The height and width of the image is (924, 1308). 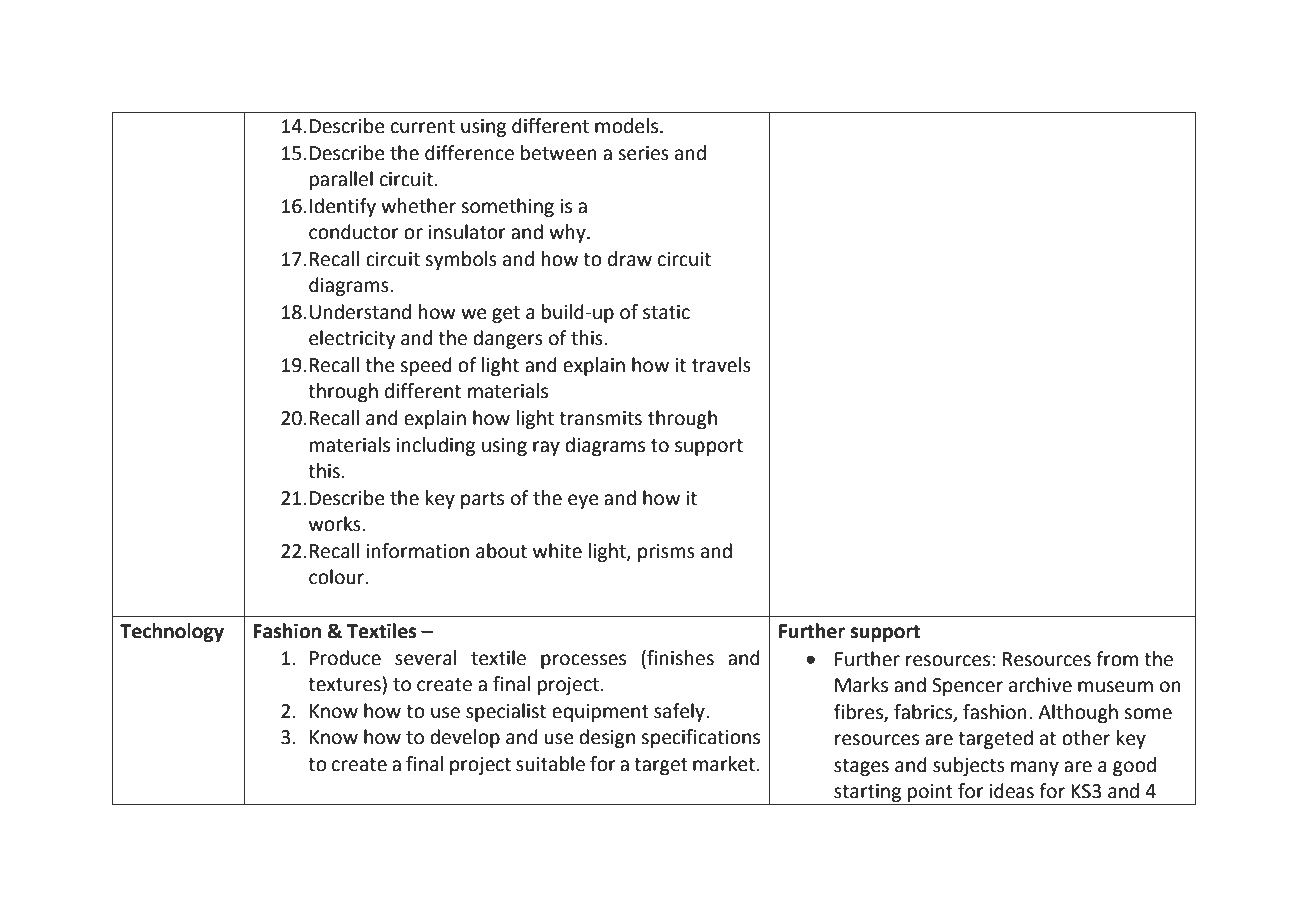 What do you see at coordinates (465, 738) in the image?
I see `develop` at bounding box center [465, 738].
